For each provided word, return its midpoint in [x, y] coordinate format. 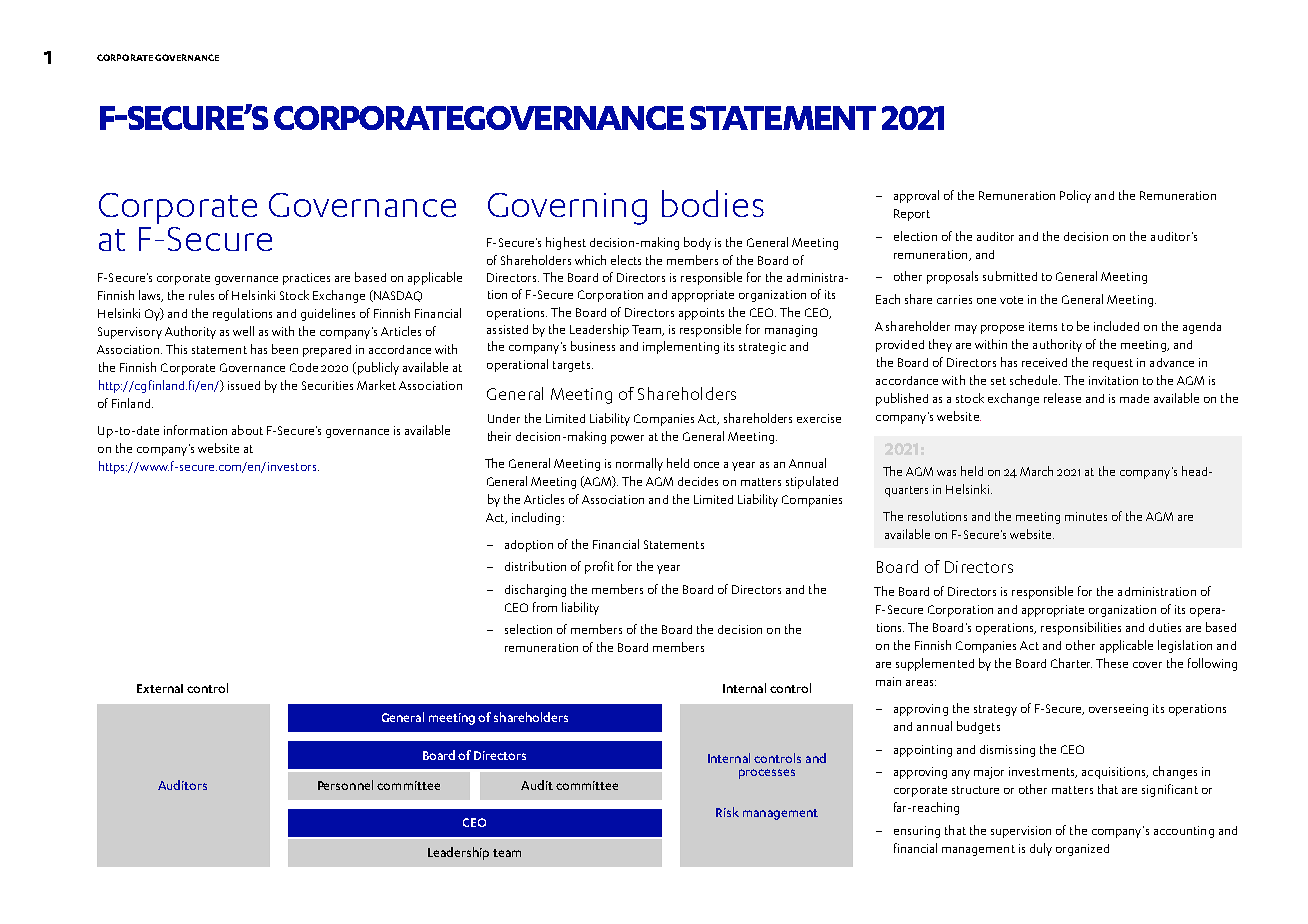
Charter [1071, 663]
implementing [681, 347]
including [536, 518]
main [888, 681]
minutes [1086, 516]
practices [306, 279]
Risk [727, 812]
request [1113, 364]
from [545, 607]
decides [698, 481]
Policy [1075, 196]
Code [304, 367]
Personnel [345, 785]
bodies [713, 203]
